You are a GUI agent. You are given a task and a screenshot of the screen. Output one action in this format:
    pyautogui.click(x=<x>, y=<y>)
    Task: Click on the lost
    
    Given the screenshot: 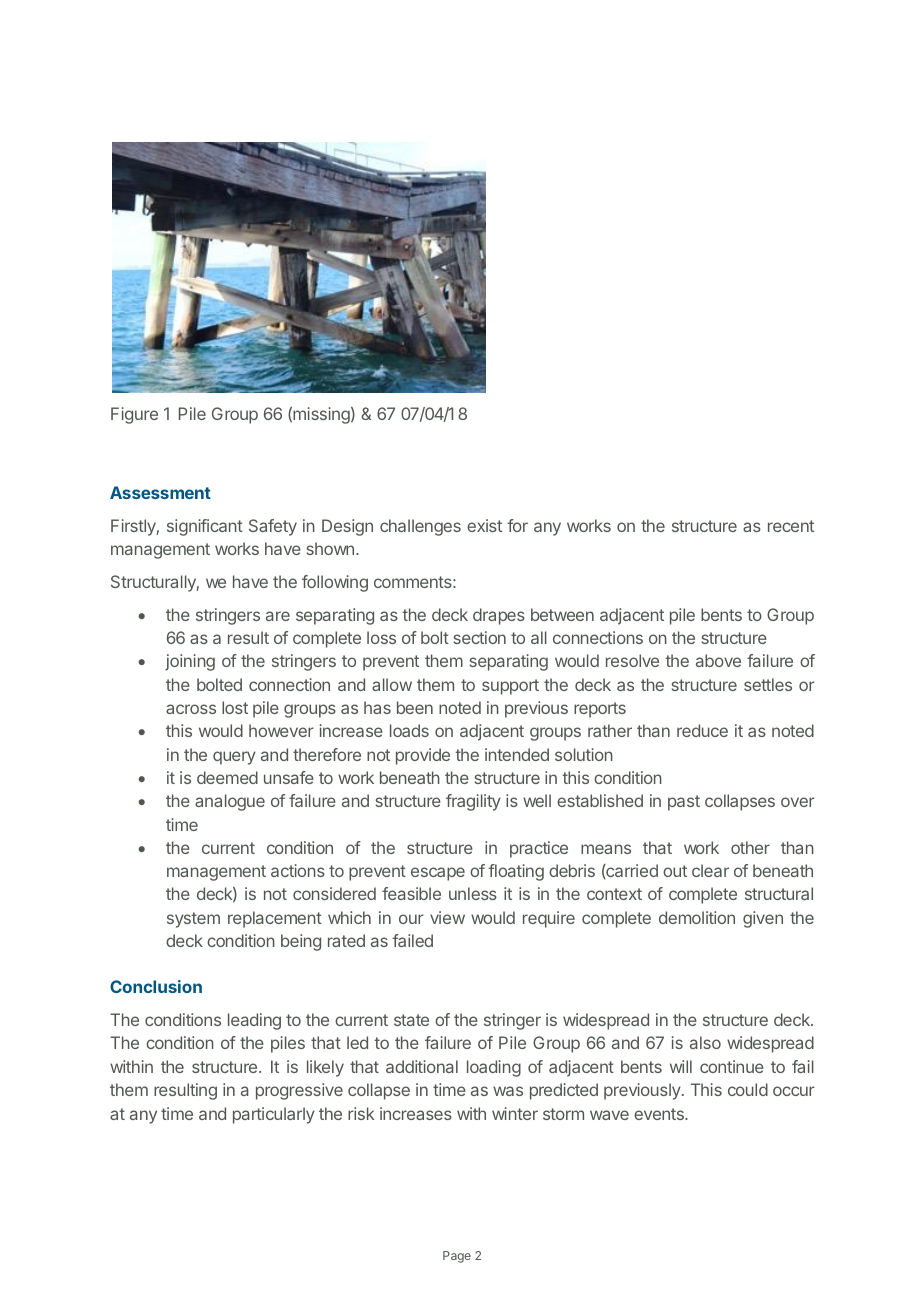 What is the action you would take?
    pyautogui.click(x=235, y=707)
